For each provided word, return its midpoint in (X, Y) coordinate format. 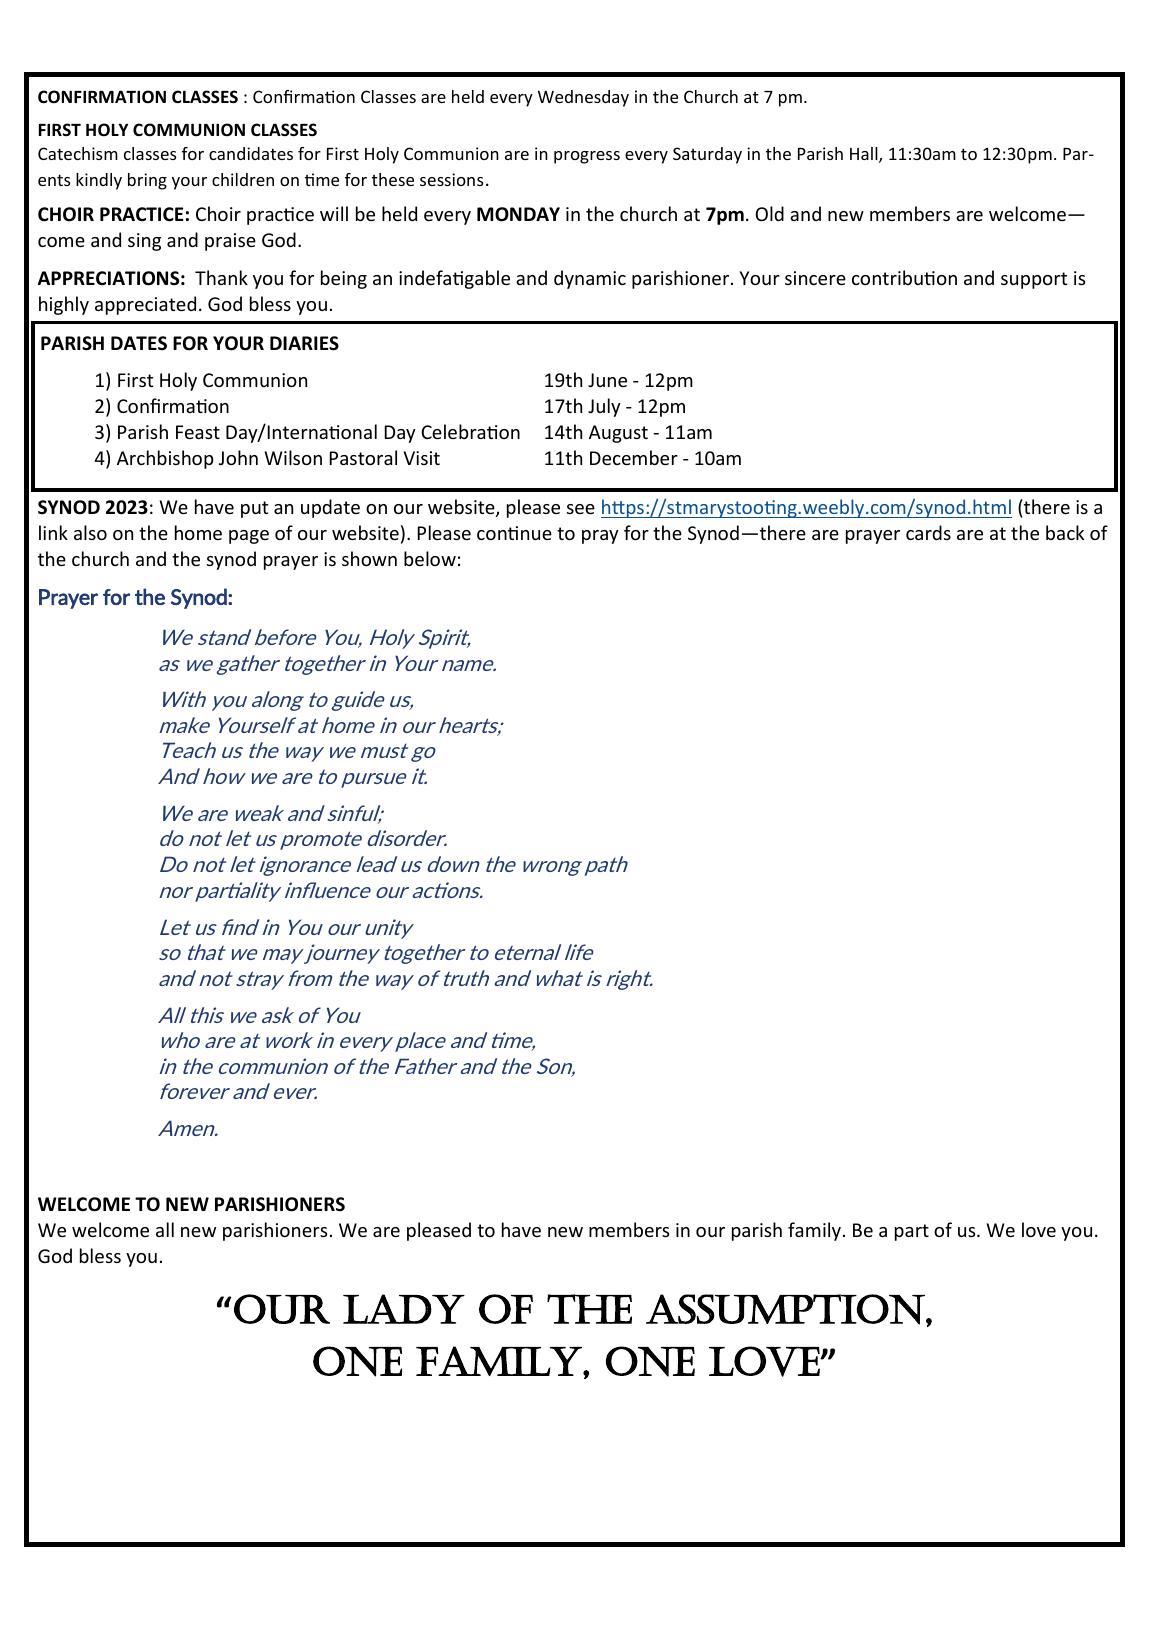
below (430, 558)
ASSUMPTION (786, 1309)
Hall (865, 155)
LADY (404, 1309)
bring (147, 181)
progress (587, 157)
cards (928, 532)
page (249, 537)
